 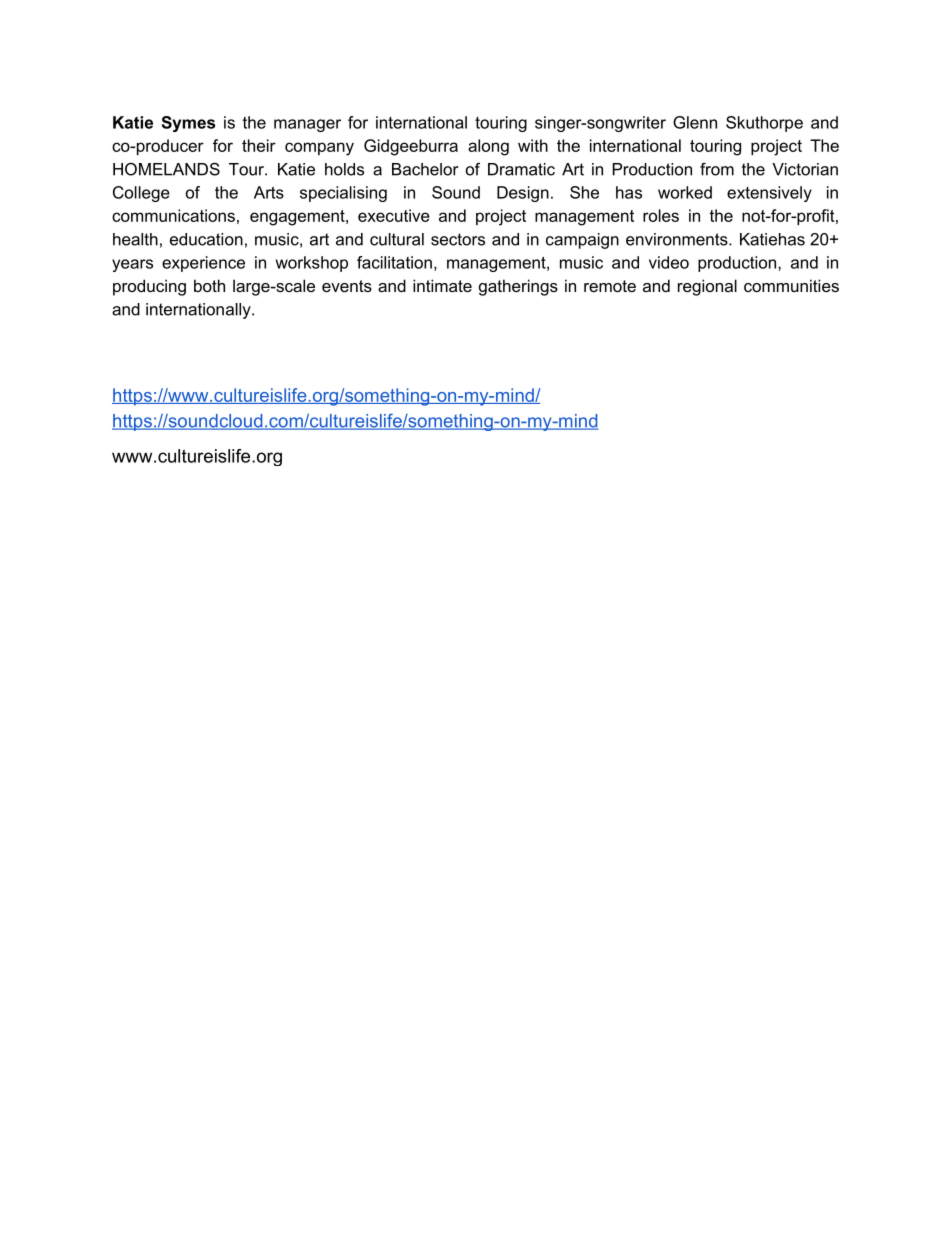 What do you see at coordinates (458, 239) in the page?
I see `sectors` at bounding box center [458, 239].
